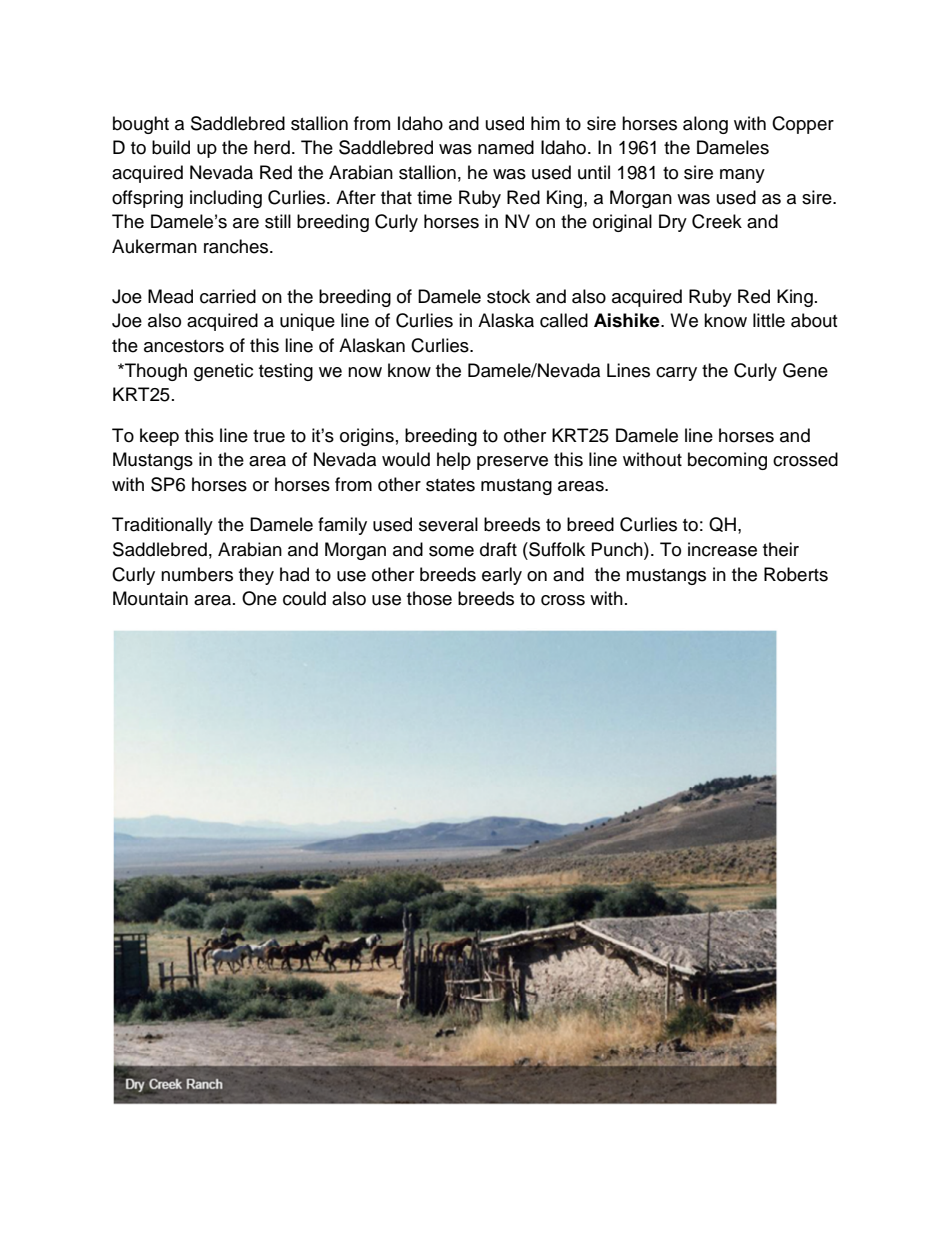  What do you see at coordinates (197, 574) in the document?
I see `numbers` at bounding box center [197, 574].
